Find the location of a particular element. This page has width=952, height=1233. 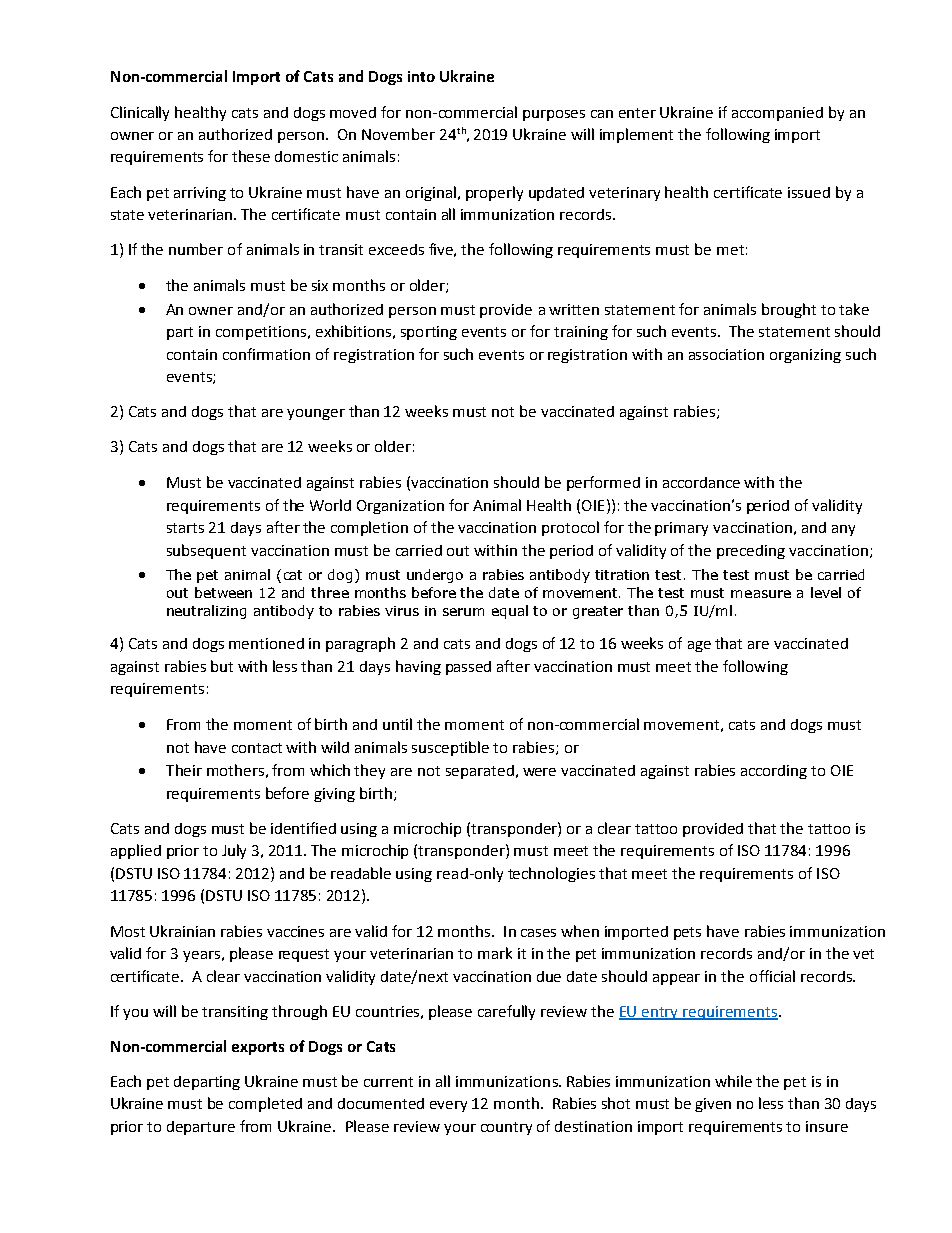

these is located at coordinates (251, 156).
